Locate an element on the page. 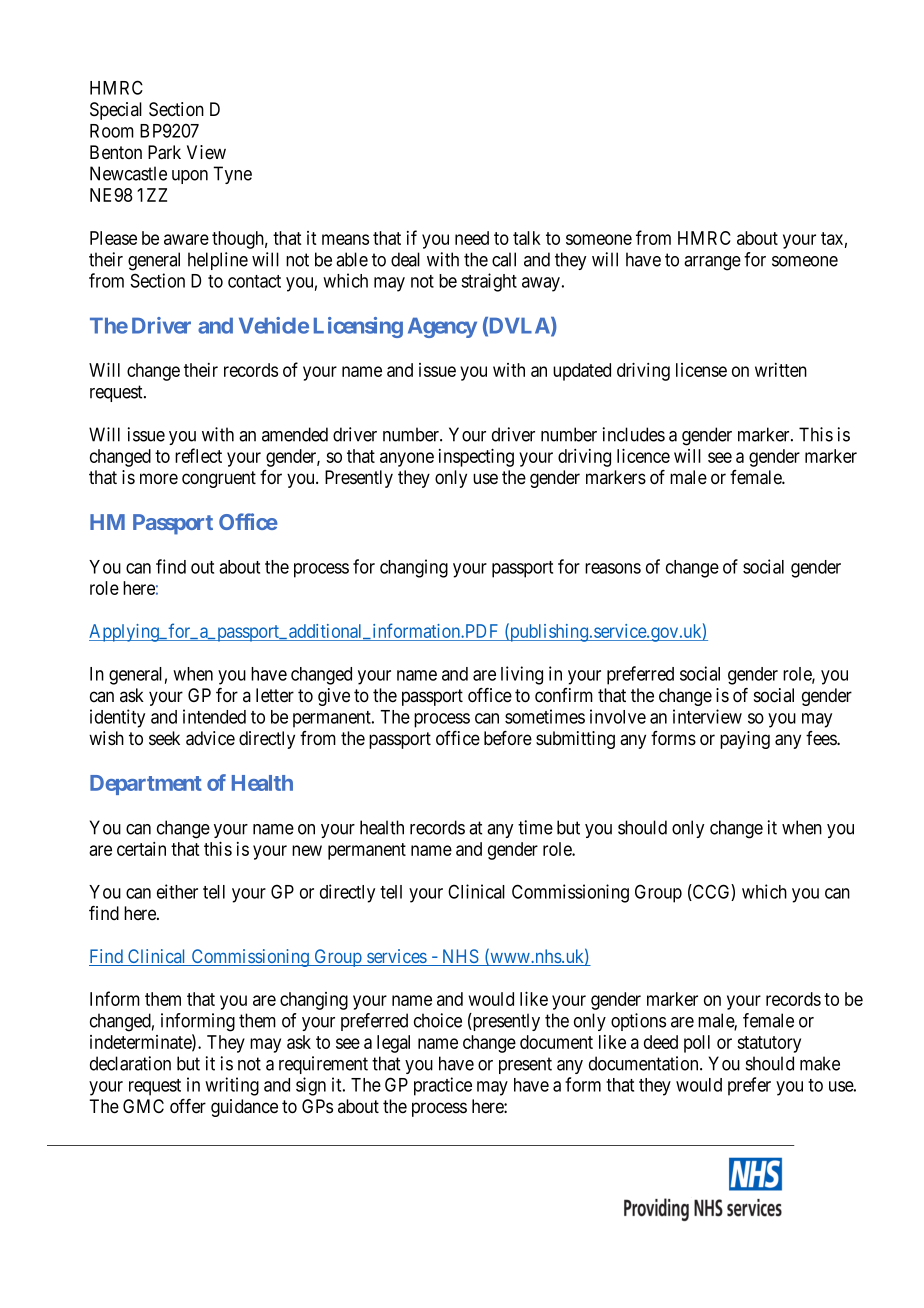 The height and width of the page is (1308, 924). offer is located at coordinates (188, 1106).
